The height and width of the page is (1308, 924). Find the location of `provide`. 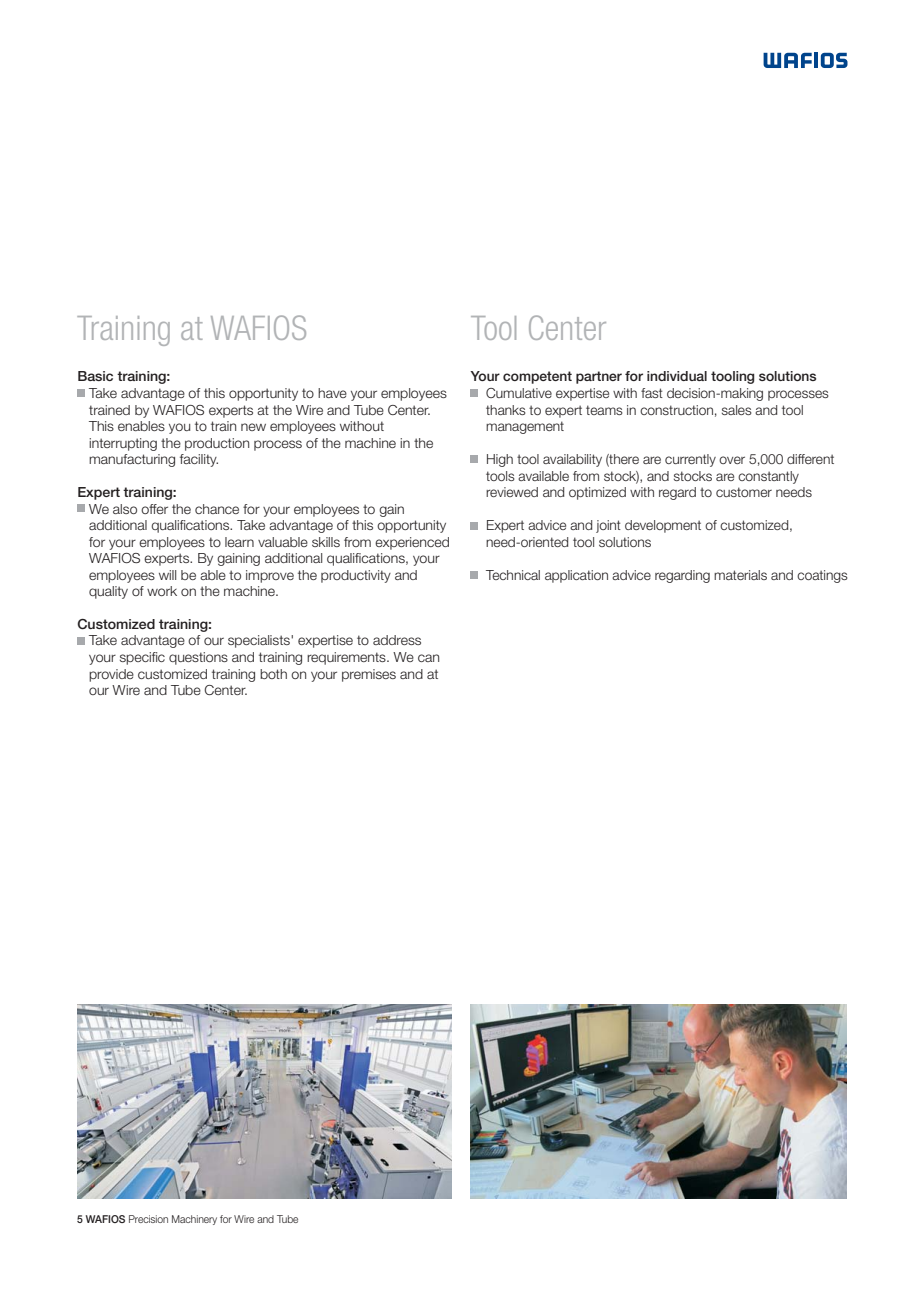

provide is located at coordinates (111, 675).
